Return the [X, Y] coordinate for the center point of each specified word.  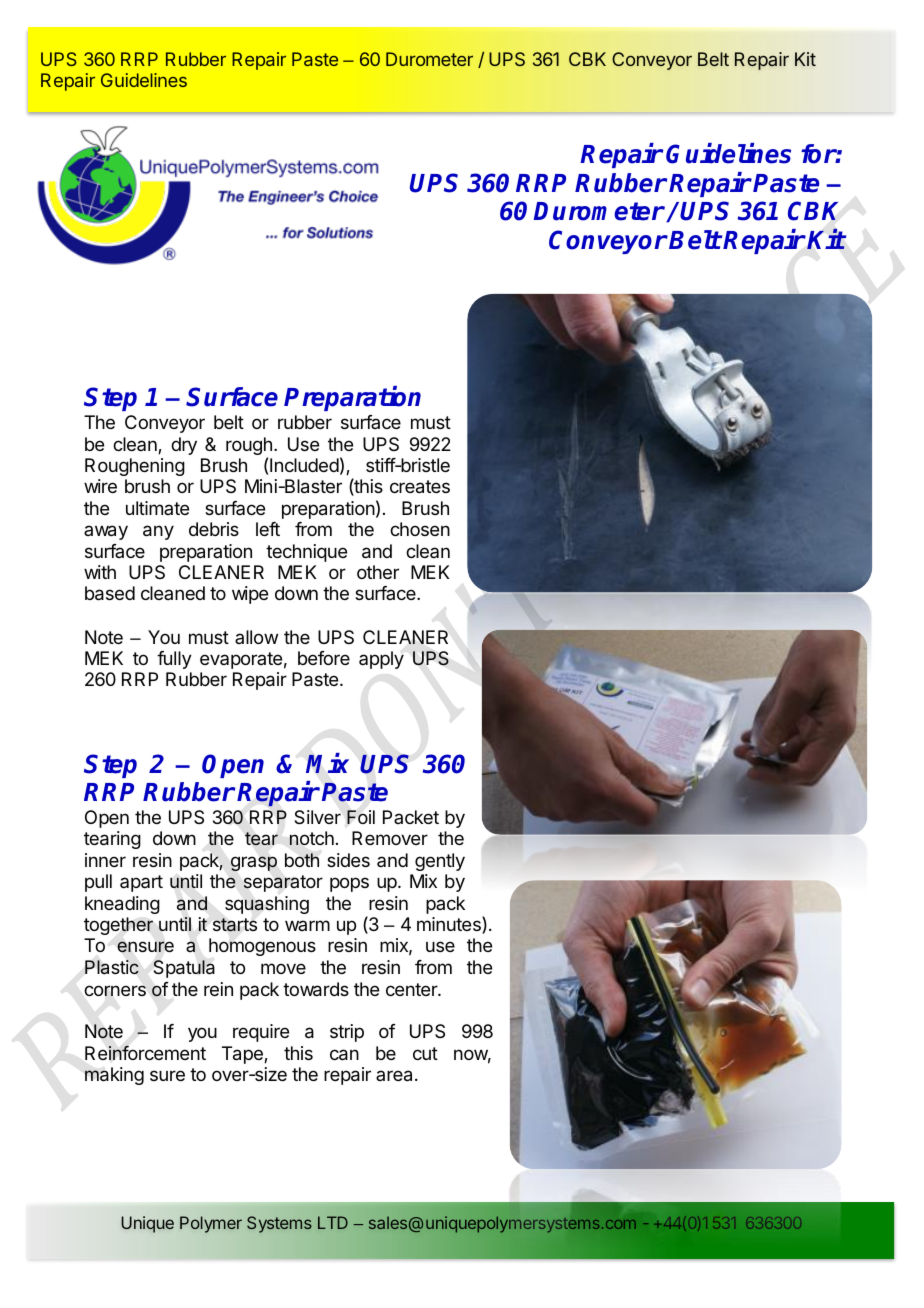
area [394, 1076]
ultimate [157, 508]
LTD [333, 1222]
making [114, 1076]
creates [420, 487]
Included [304, 465]
